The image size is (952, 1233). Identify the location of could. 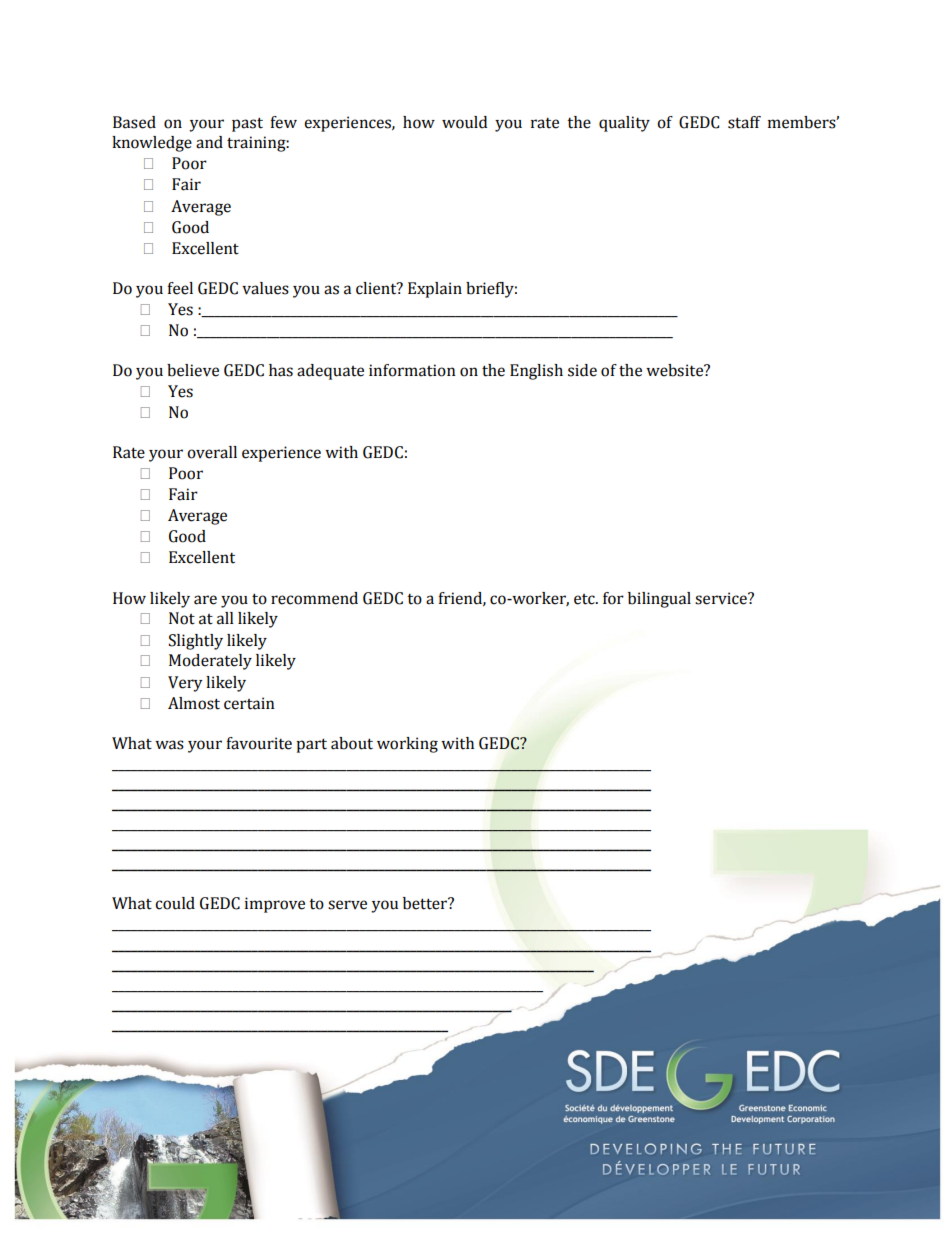
(175, 903).
